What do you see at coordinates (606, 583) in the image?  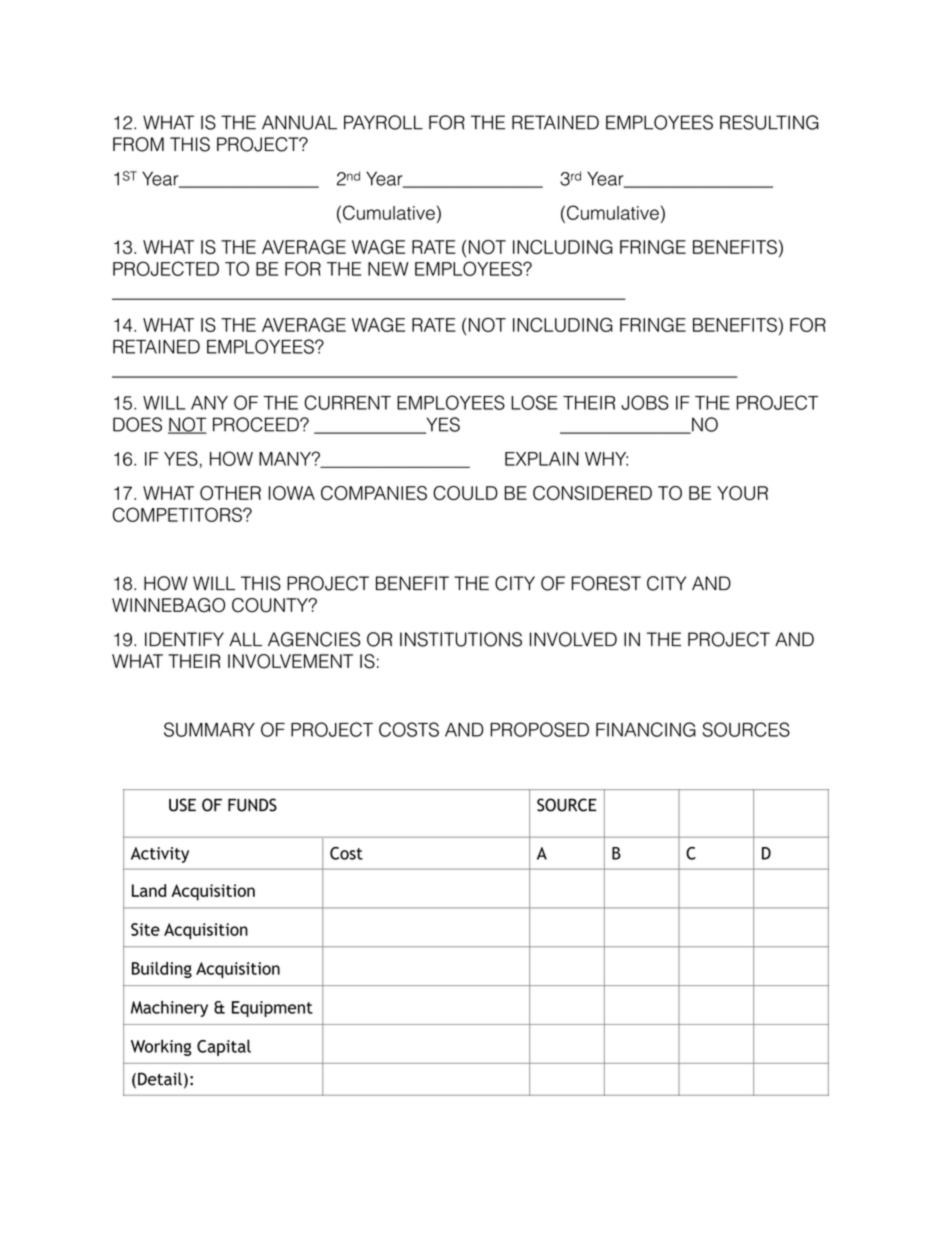 I see `FOREST` at bounding box center [606, 583].
